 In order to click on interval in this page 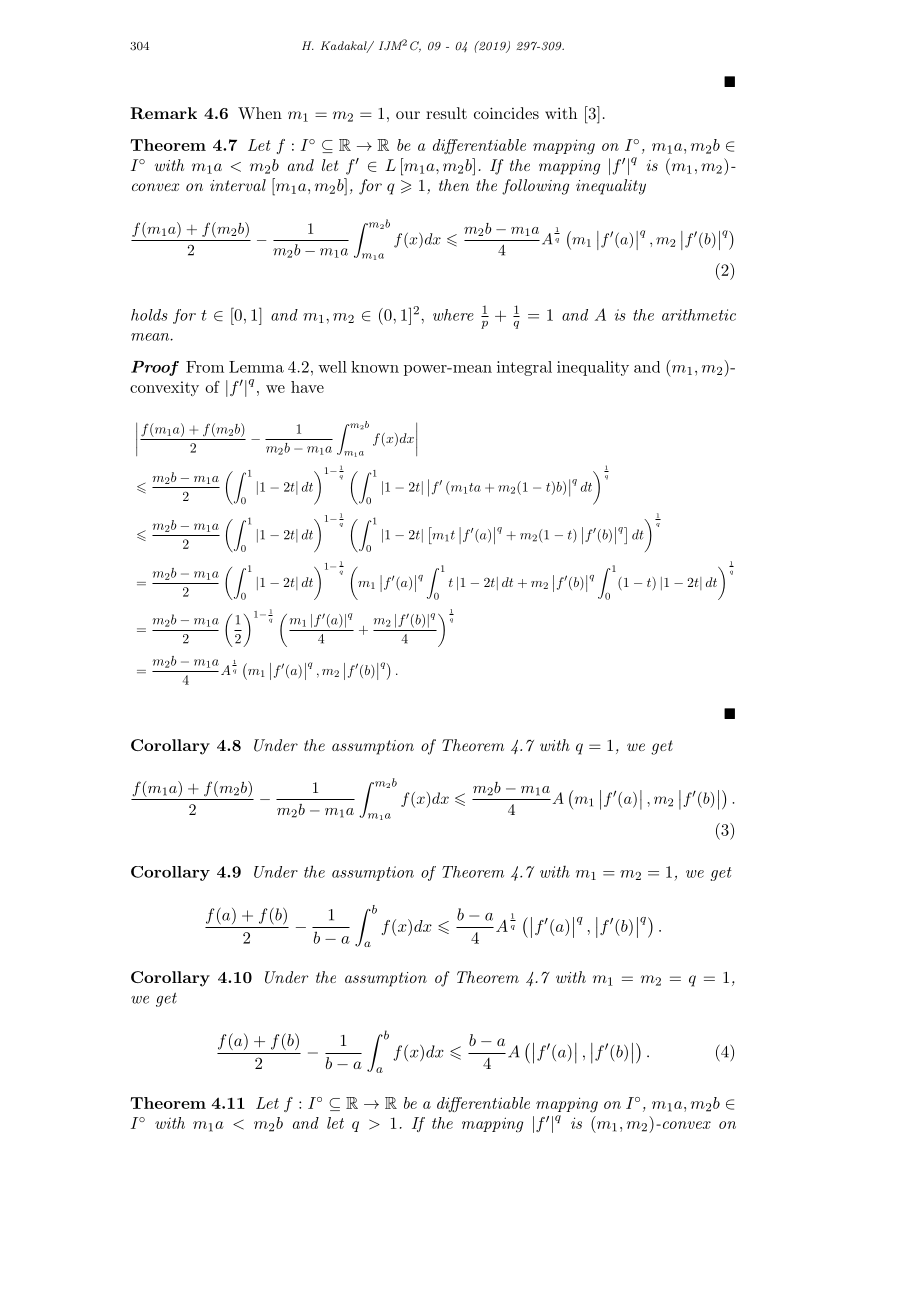, I will do `click(238, 185)`.
